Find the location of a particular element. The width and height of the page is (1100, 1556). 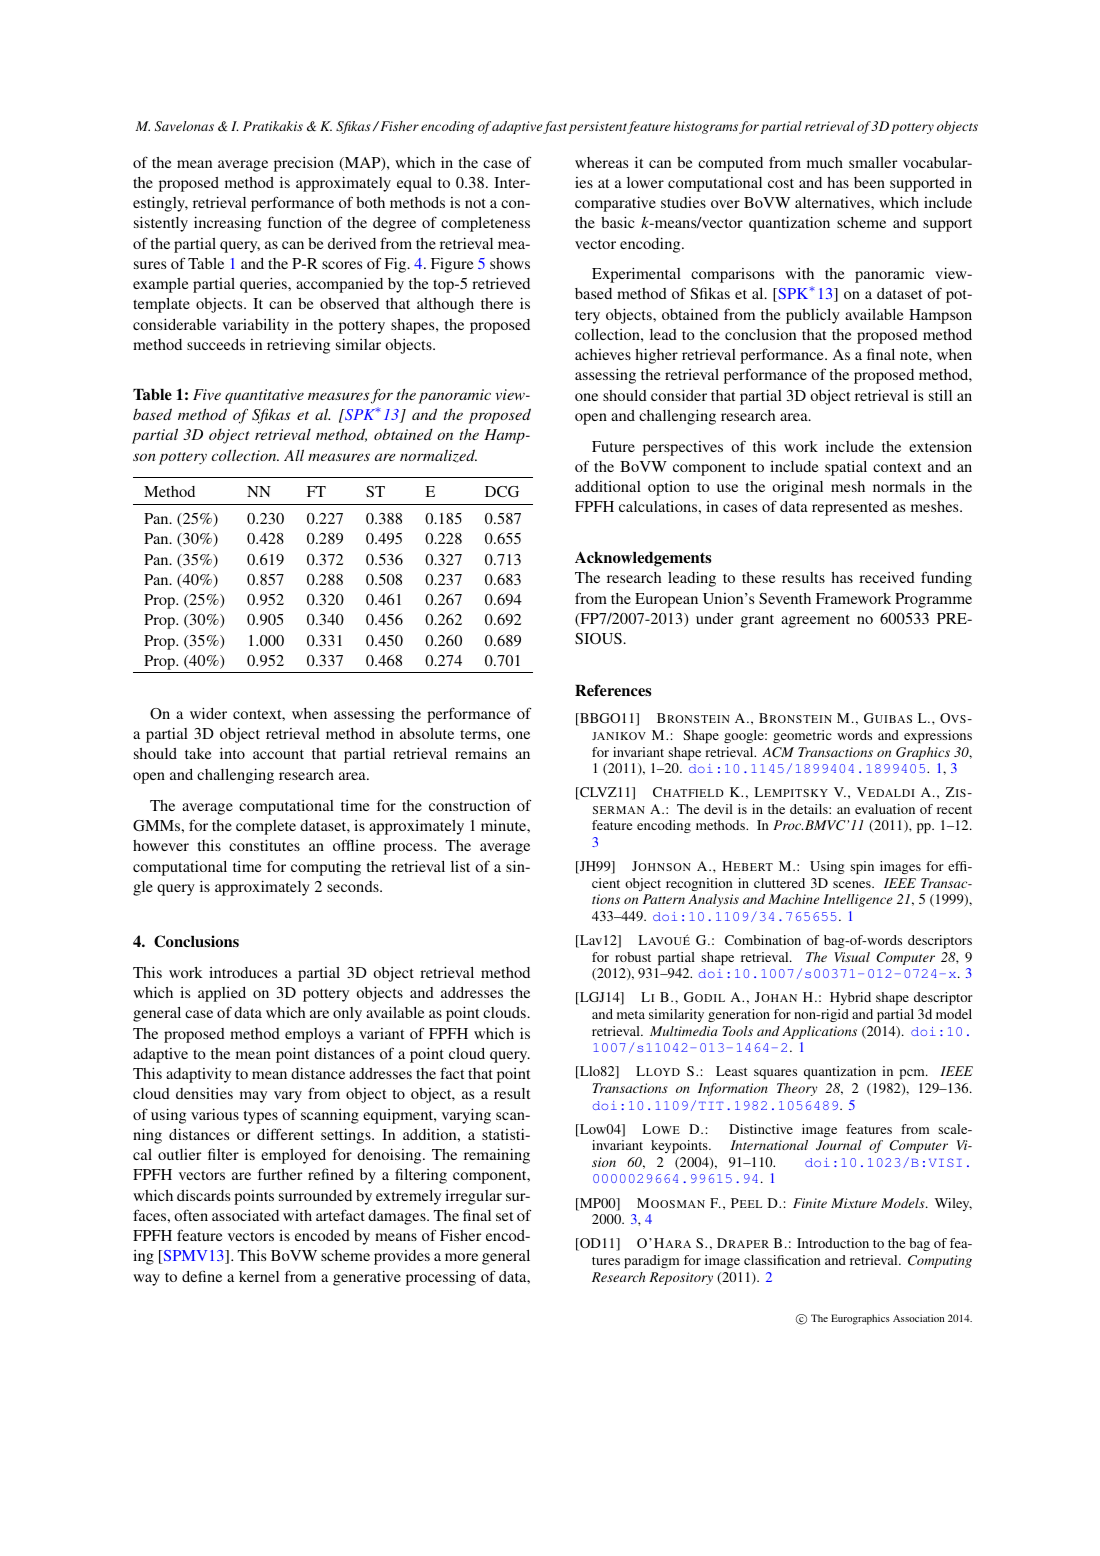

fast is located at coordinates (554, 127).
